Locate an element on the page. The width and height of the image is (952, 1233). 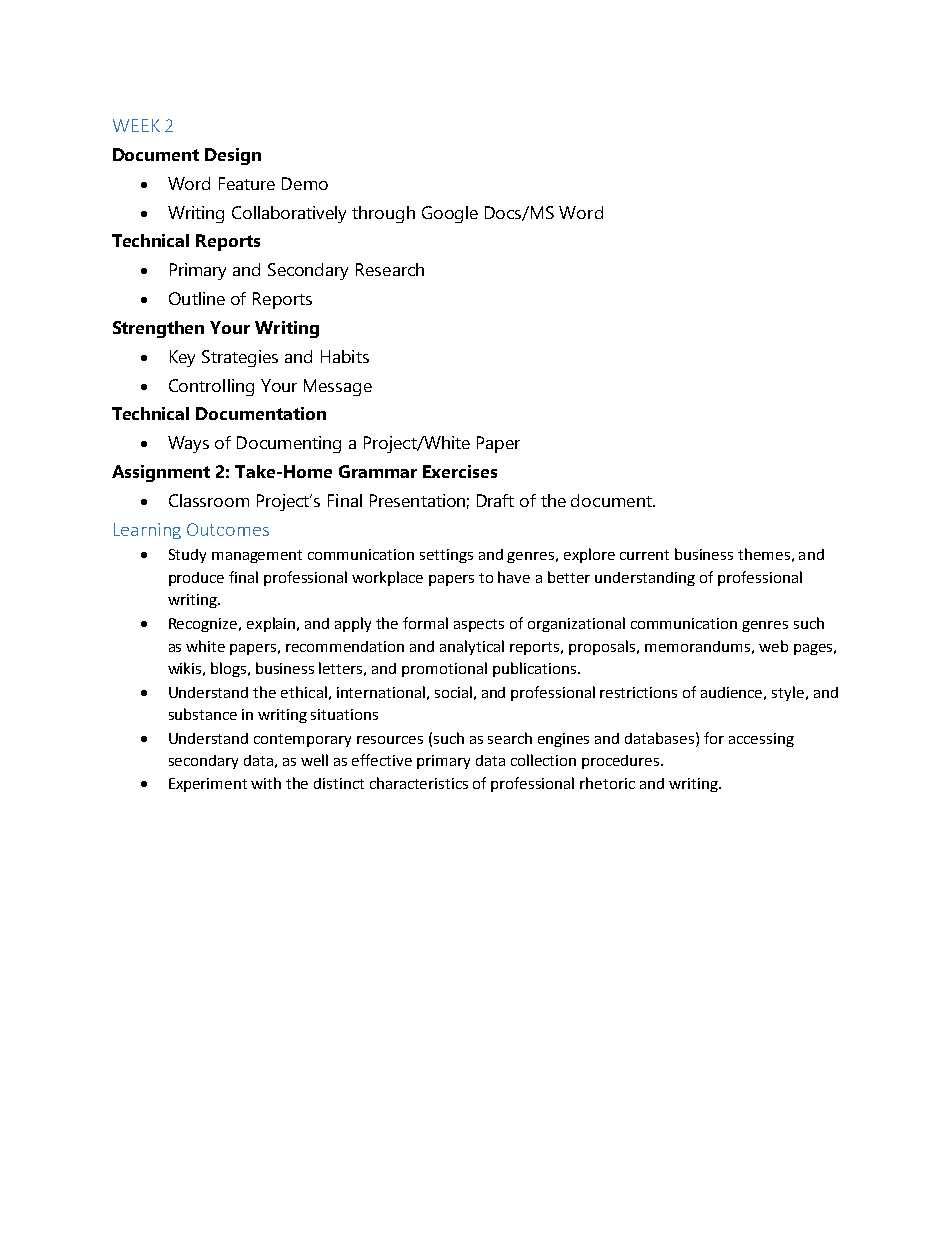
Exercises is located at coordinates (460, 471).
